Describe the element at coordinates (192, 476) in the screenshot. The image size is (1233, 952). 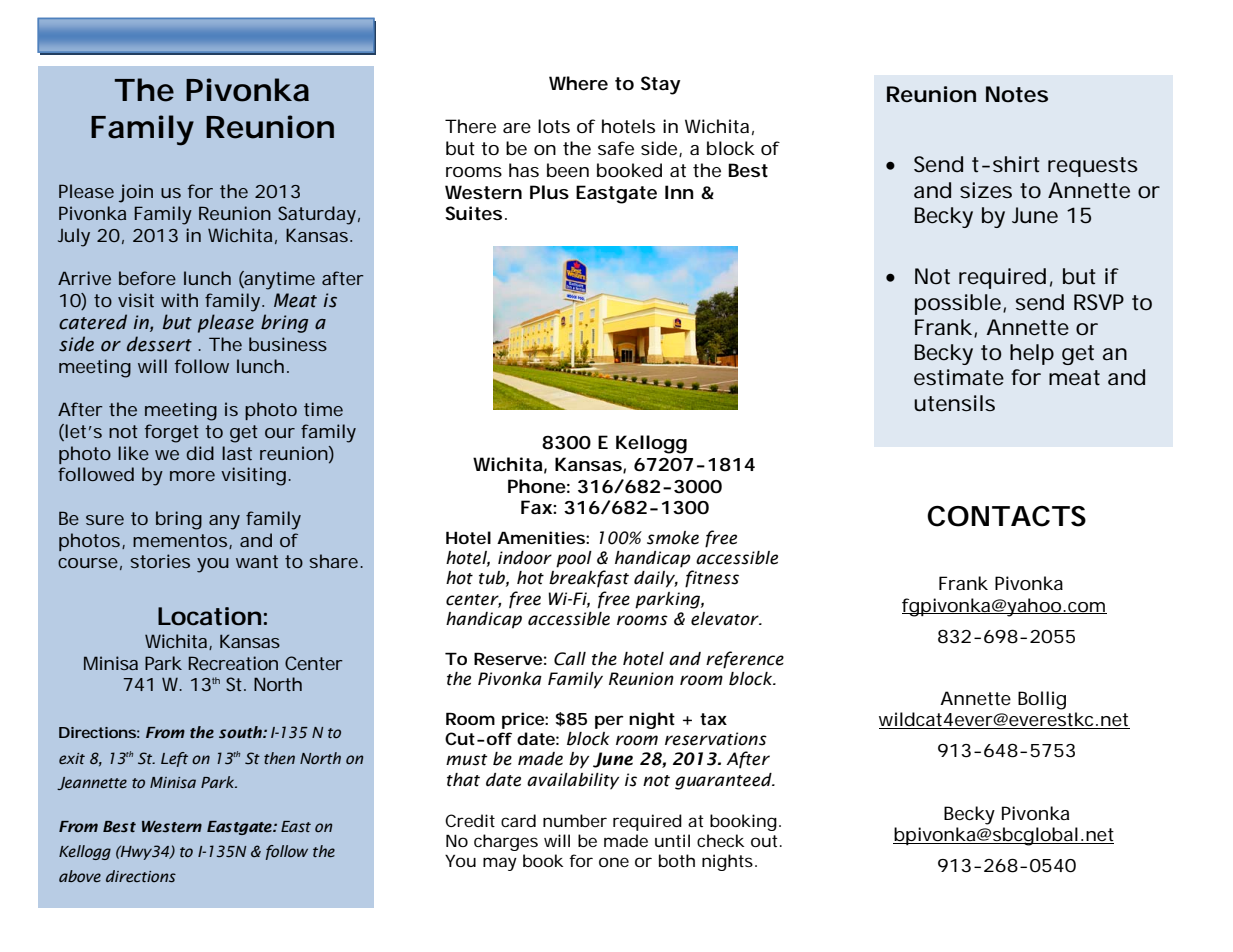
I see `more` at that location.
